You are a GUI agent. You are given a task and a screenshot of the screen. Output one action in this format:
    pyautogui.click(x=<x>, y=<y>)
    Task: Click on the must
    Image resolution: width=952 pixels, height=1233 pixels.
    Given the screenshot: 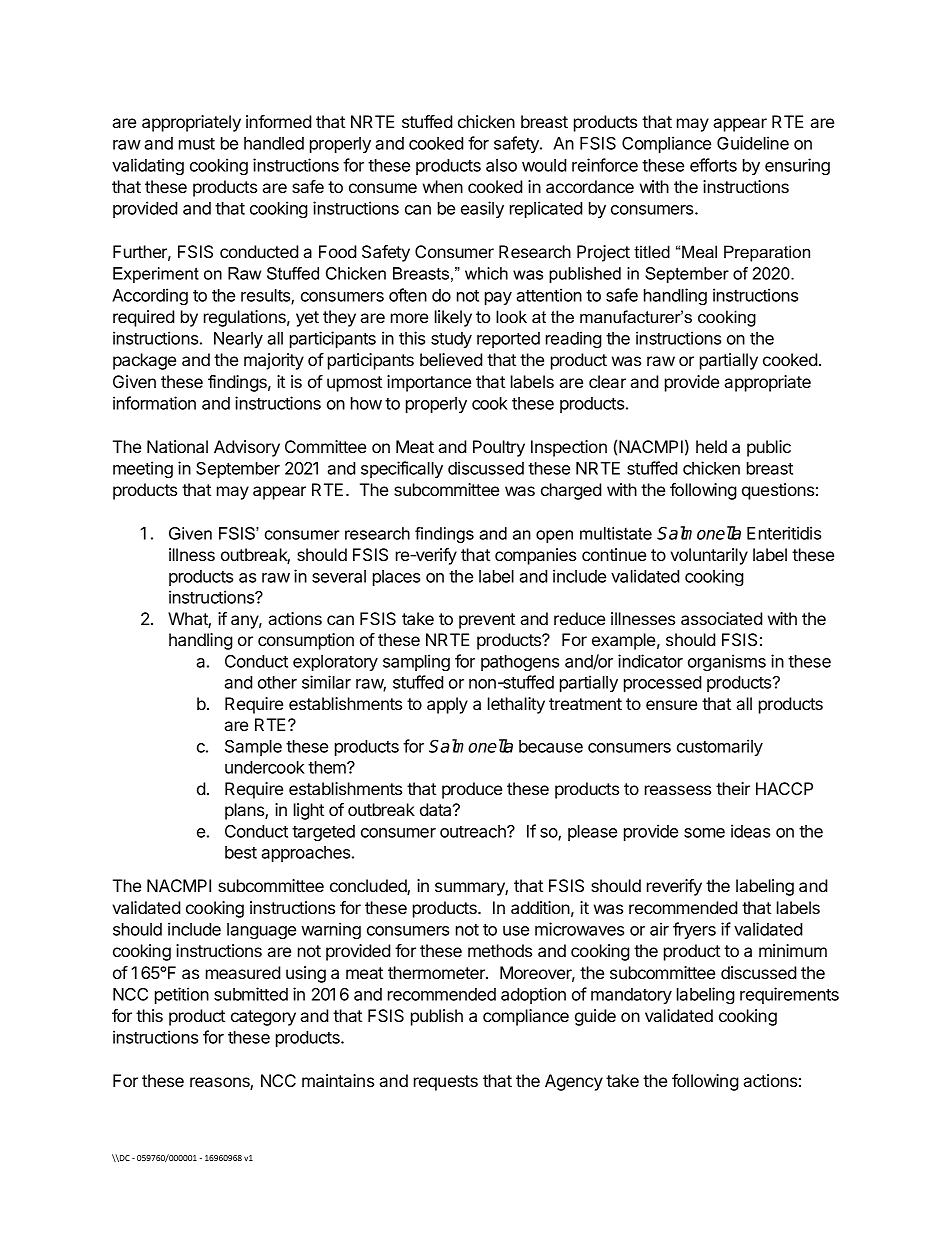 What is the action you would take?
    pyautogui.click(x=197, y=144)
